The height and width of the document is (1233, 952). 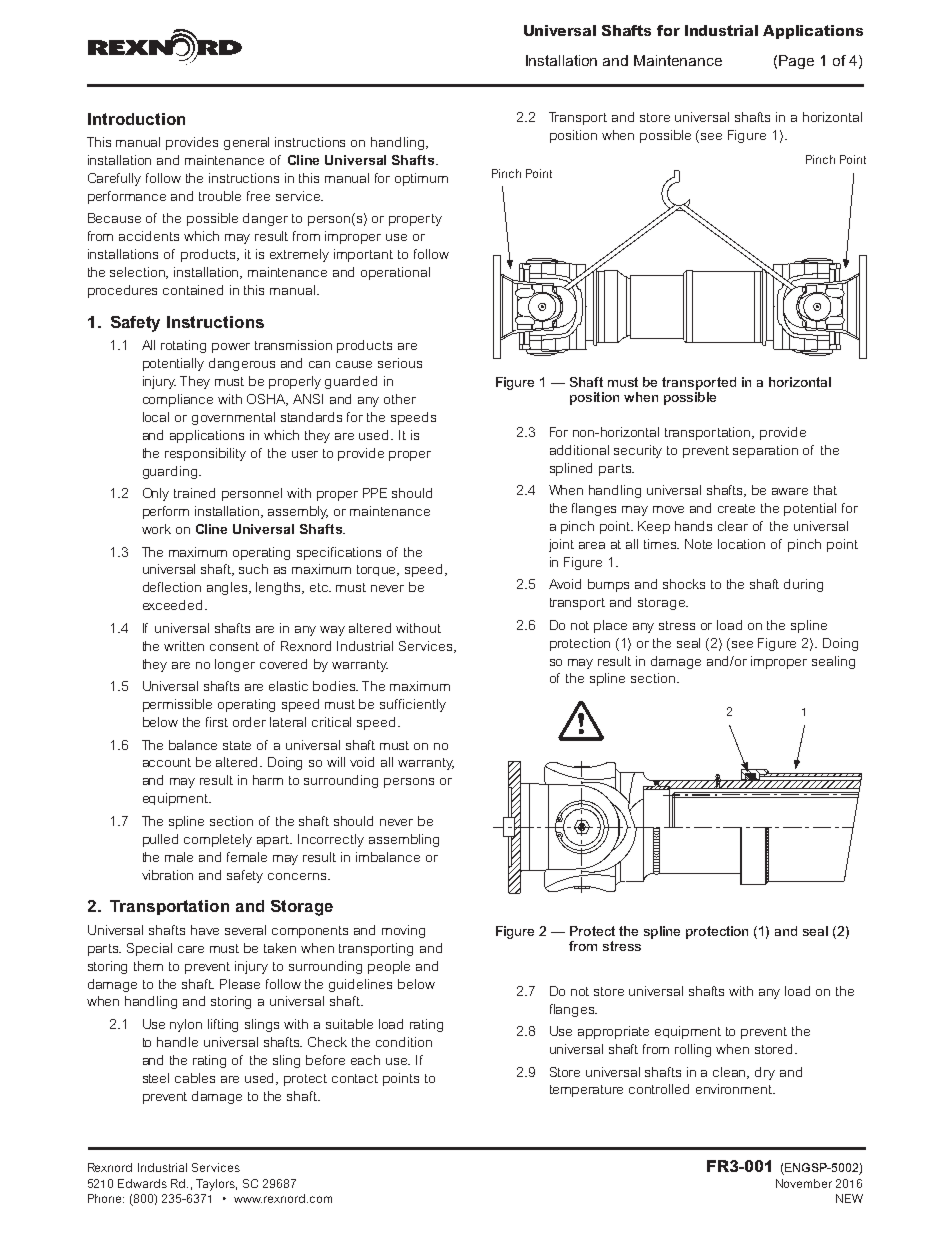 I want to click on sufficiently, so click(x=413, y=705).
